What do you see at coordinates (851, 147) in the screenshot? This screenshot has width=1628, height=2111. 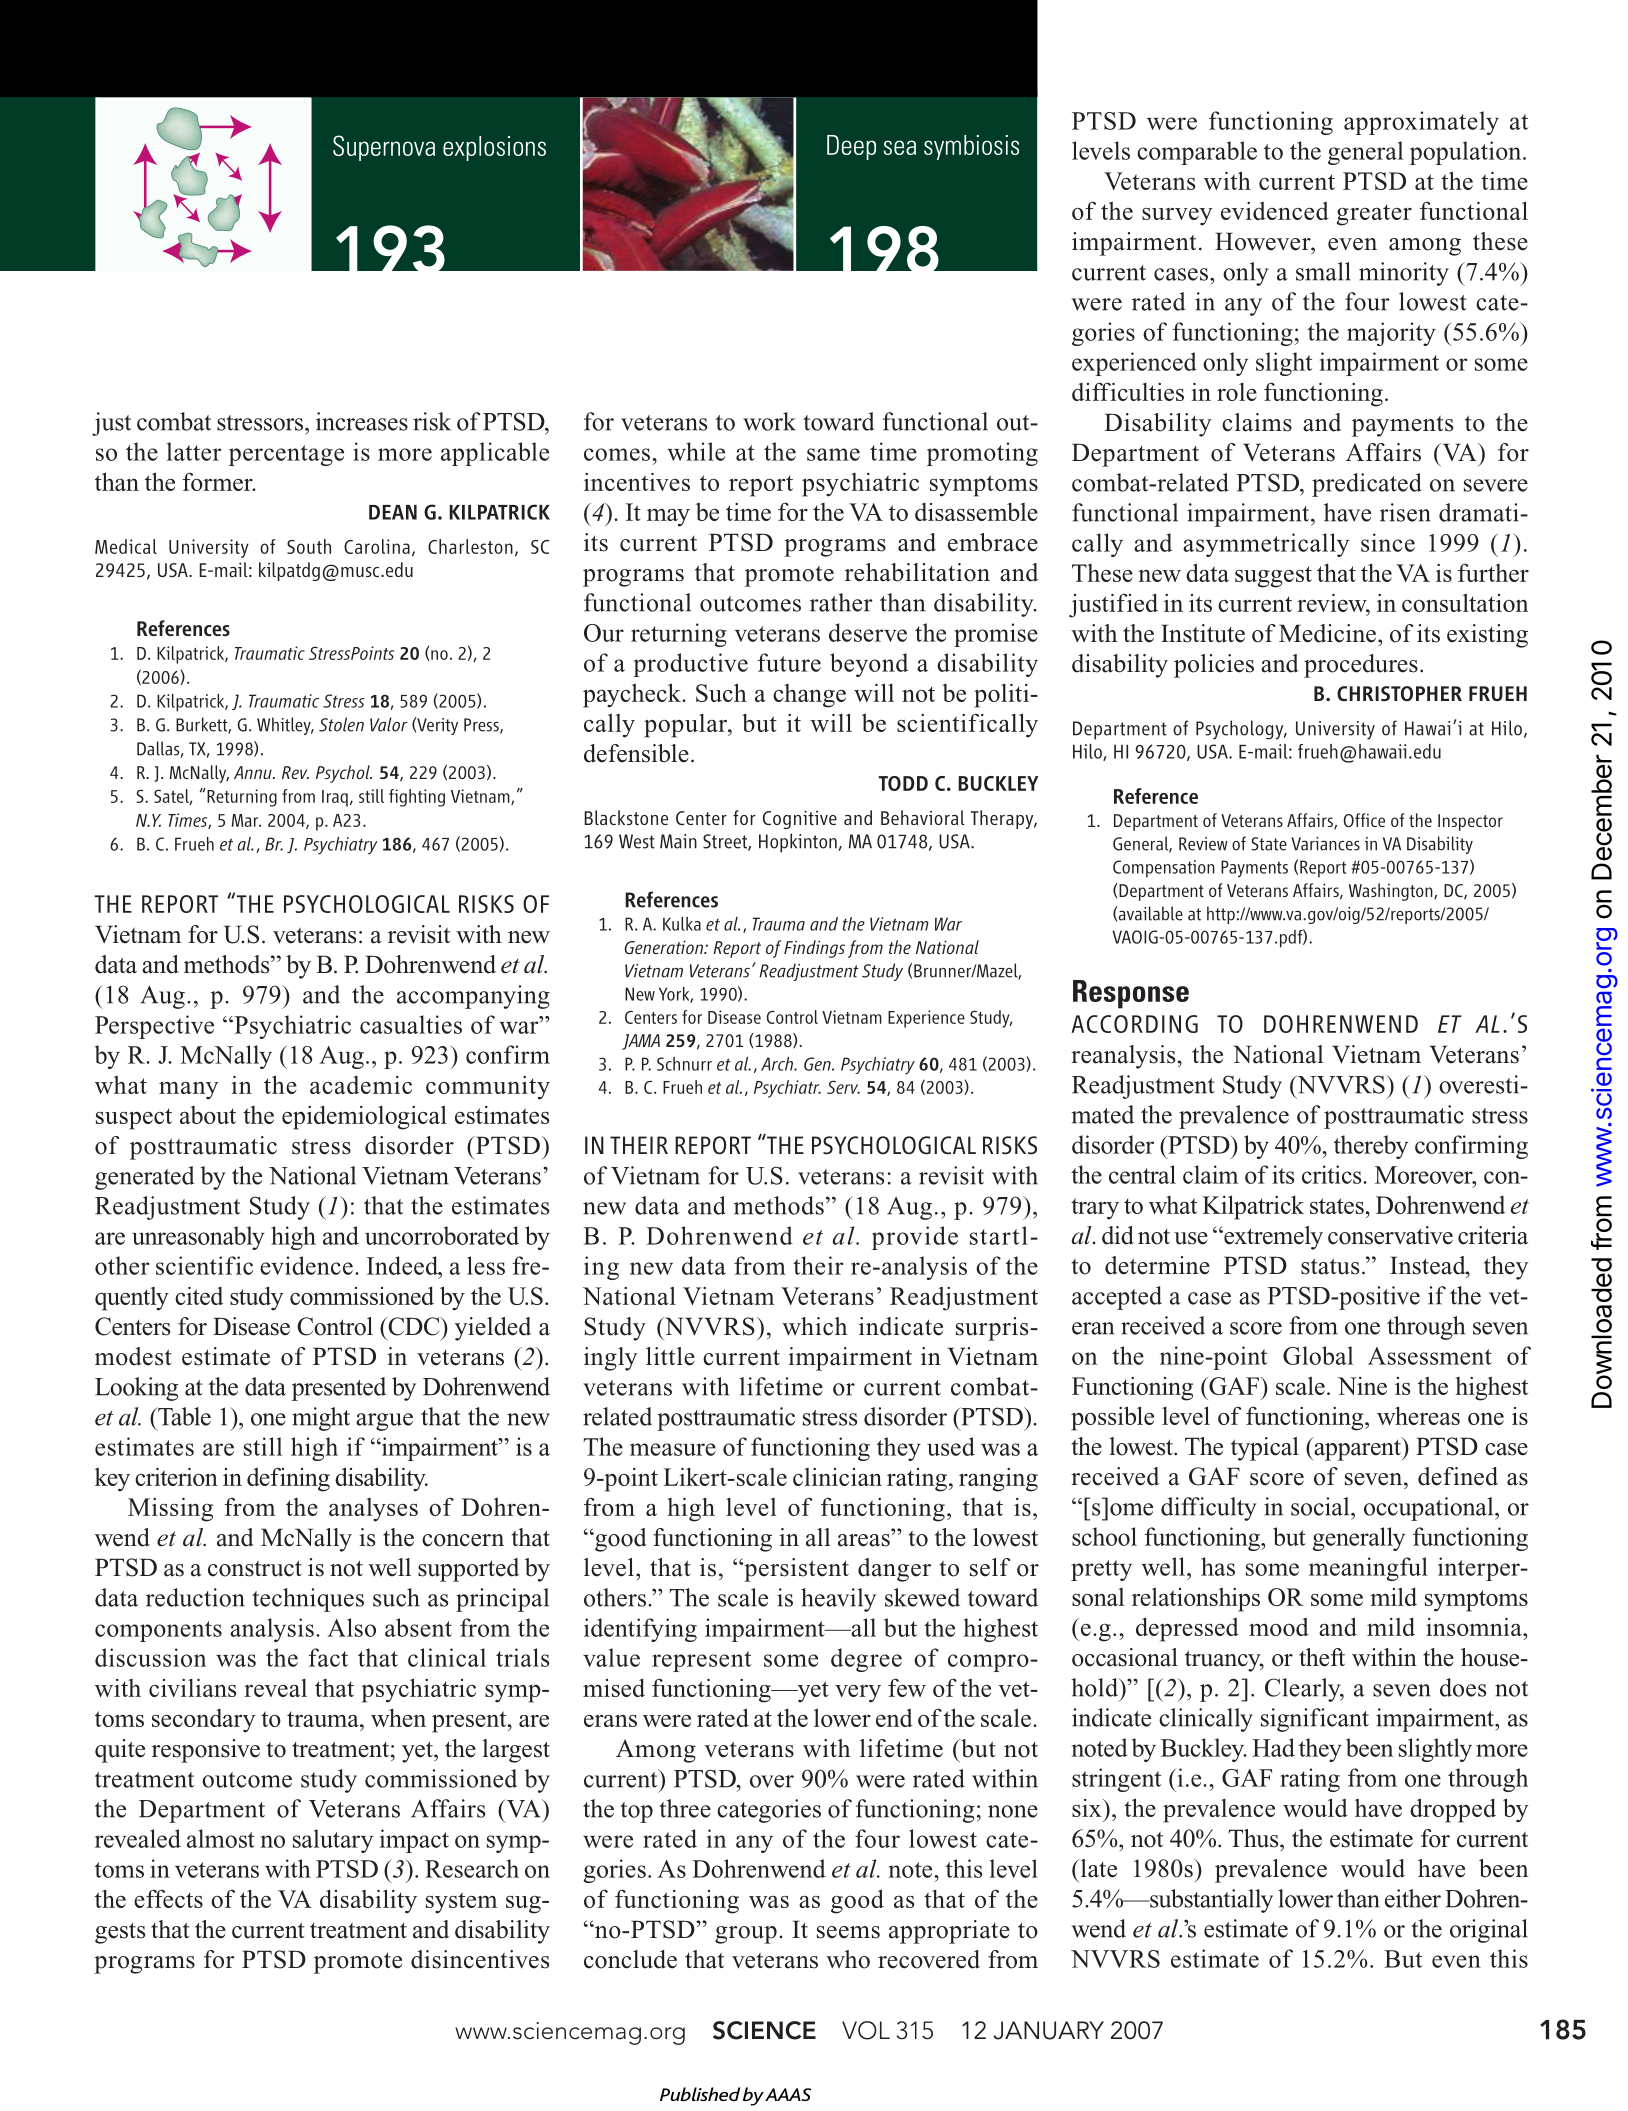 I see `Deep` at bounding box center [851, 147].
